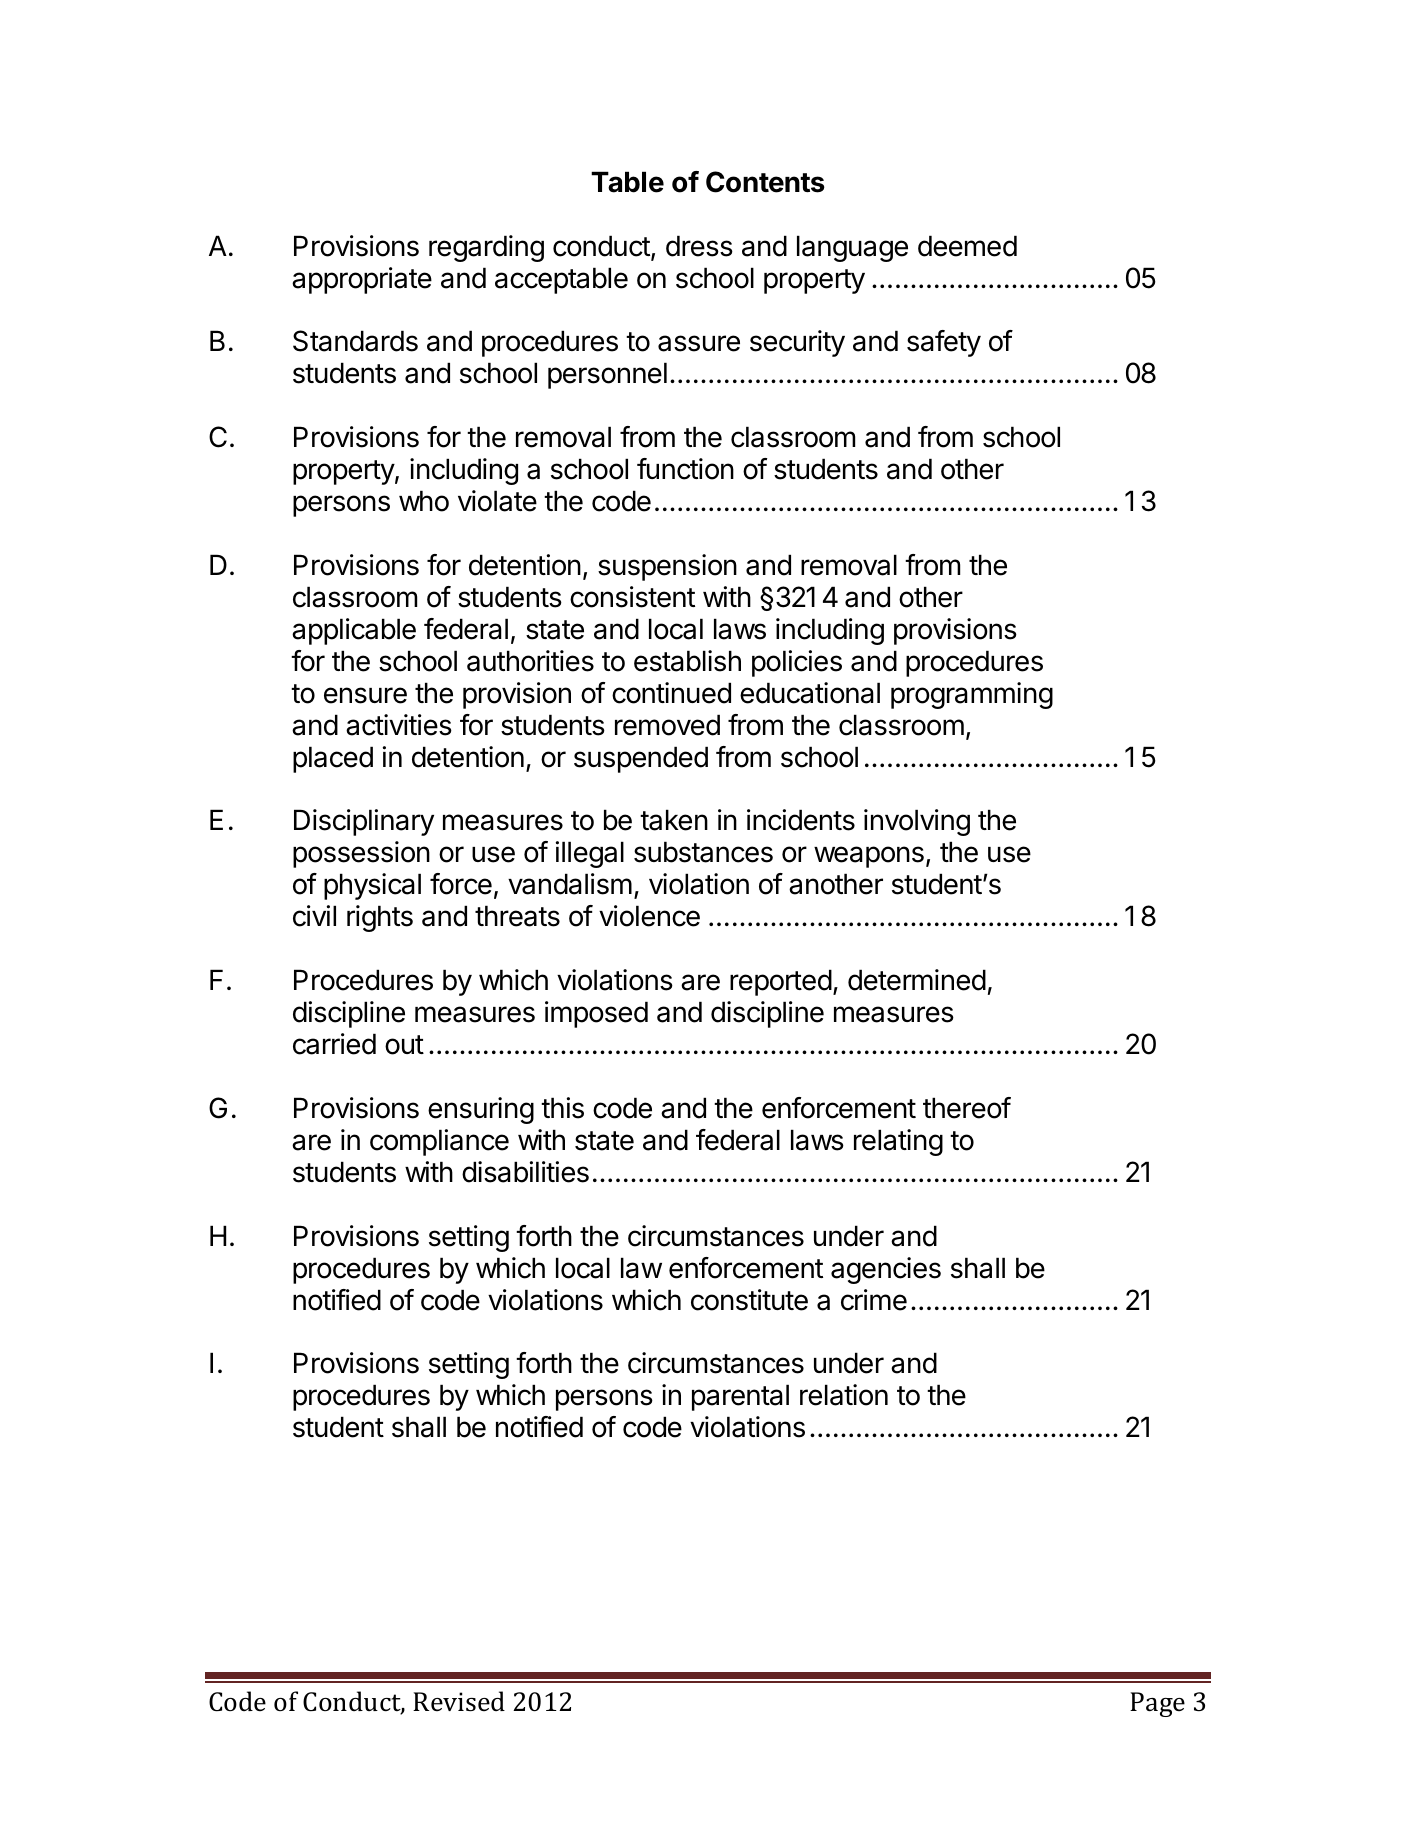  Describe the element at coordinates (362, 280) in the image. I see `appropriate` at that location.
